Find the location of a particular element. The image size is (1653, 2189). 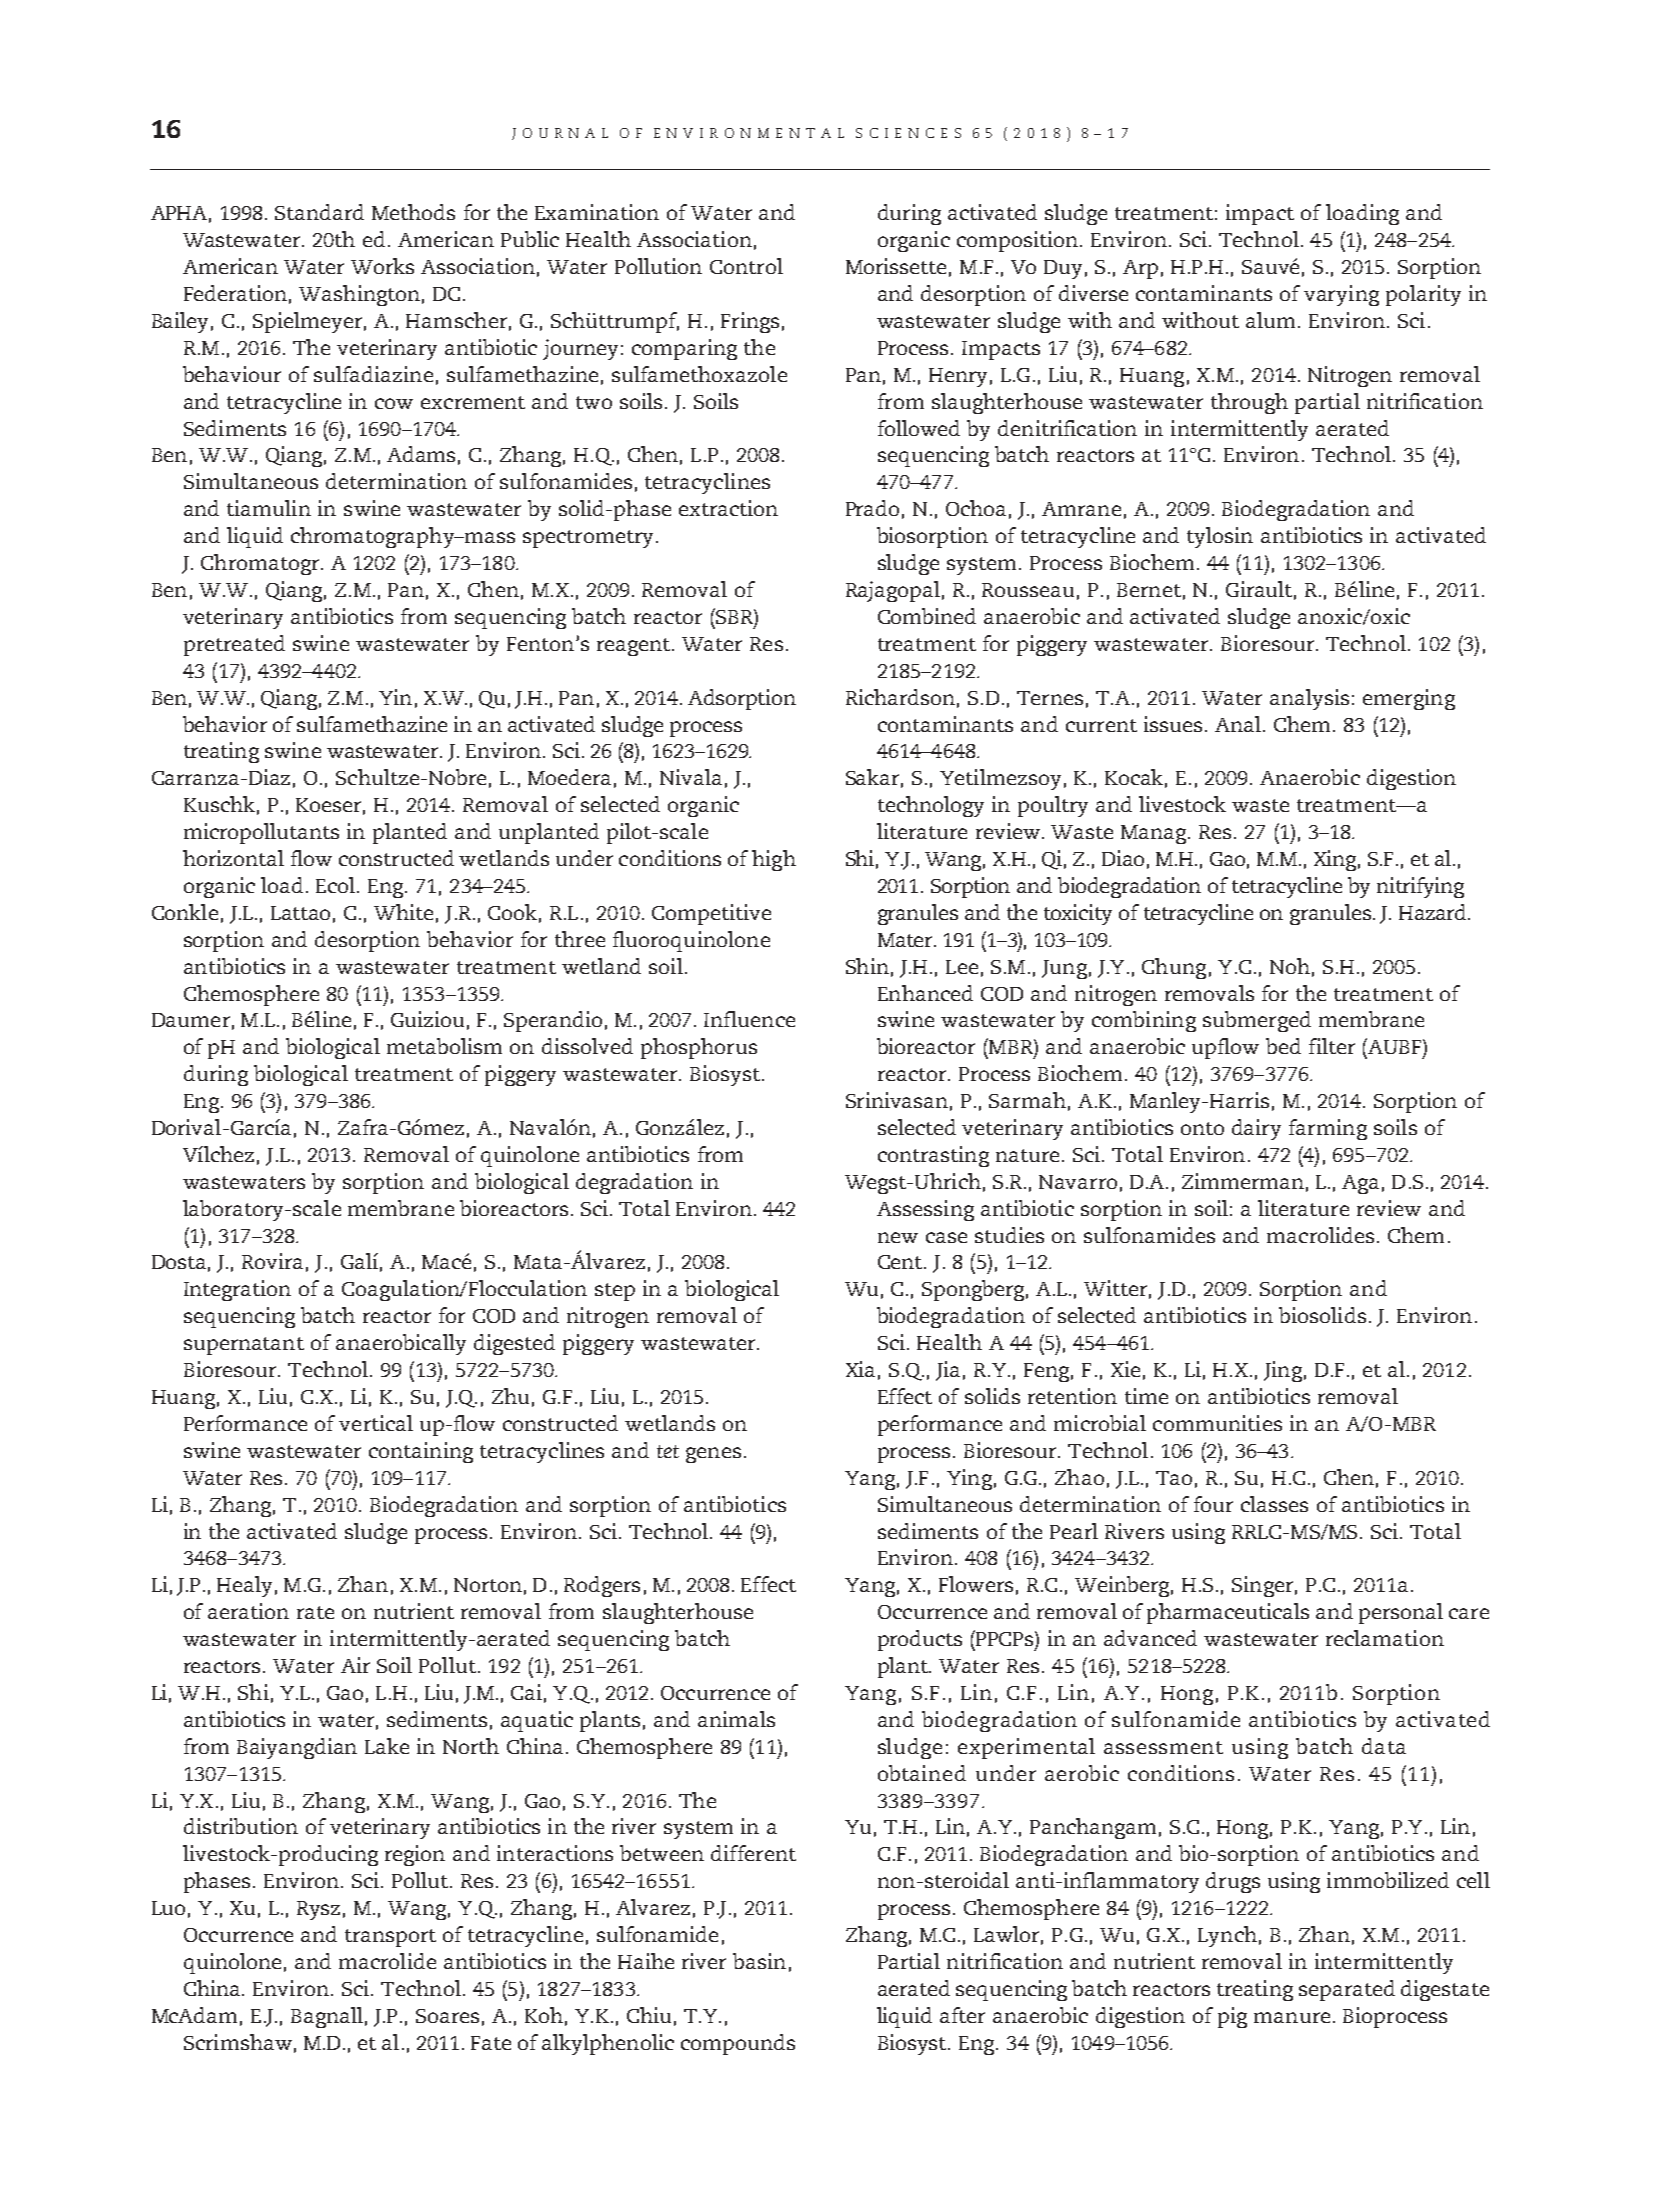

vertical is located at coordinates (376, 1423).
